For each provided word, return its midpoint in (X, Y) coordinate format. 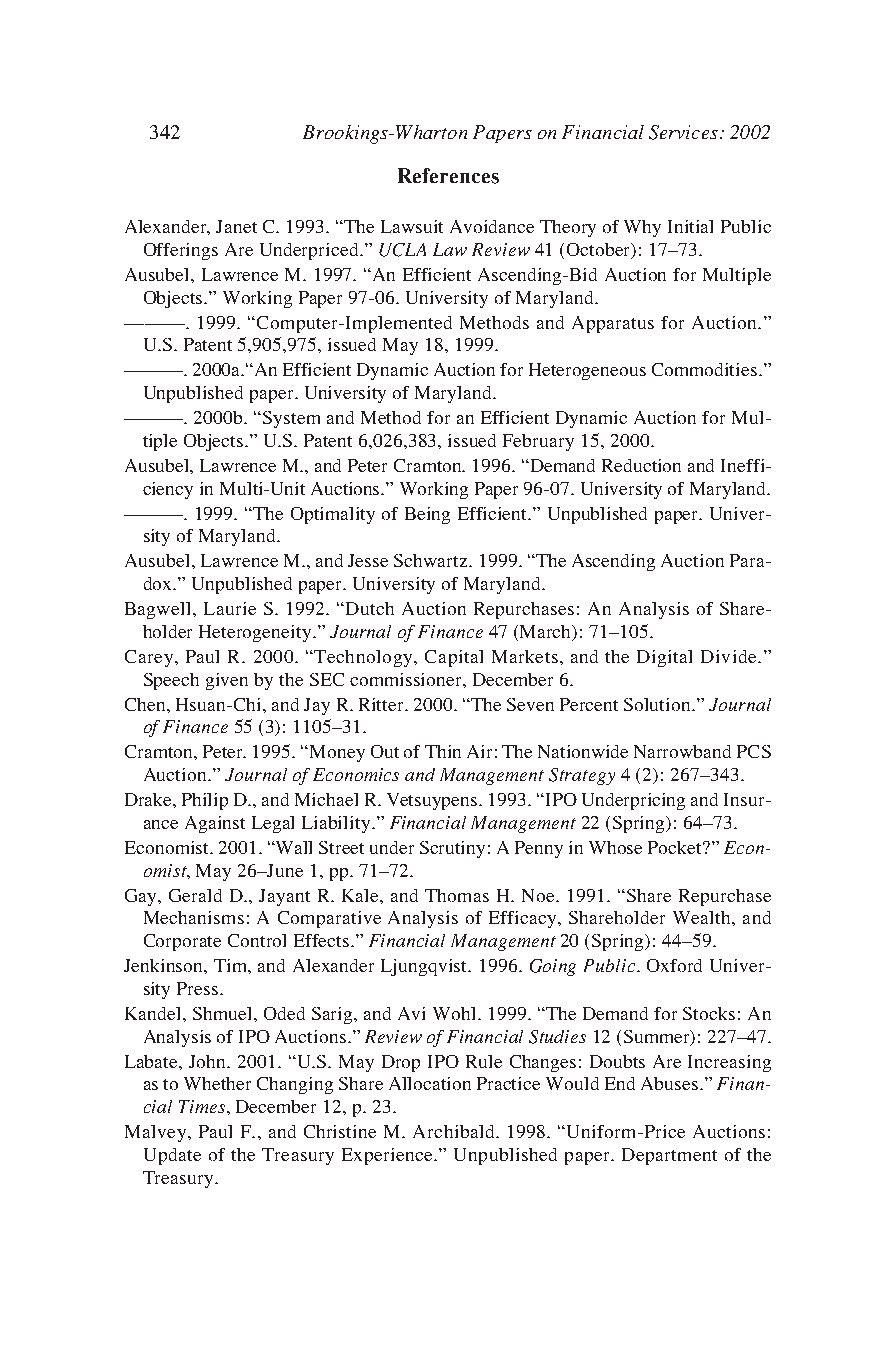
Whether (217, 1083)
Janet (236, 226)
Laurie (230, 608)
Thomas (457, 895)
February (538, 442)
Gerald (195, 895)
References (448, 176)
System (291, 419)
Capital (454, 658)
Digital (664, 658)
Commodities (706, 369)
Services (683, 132)
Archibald (455, 1131)
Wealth (703, 917)
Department (669, 1156)
